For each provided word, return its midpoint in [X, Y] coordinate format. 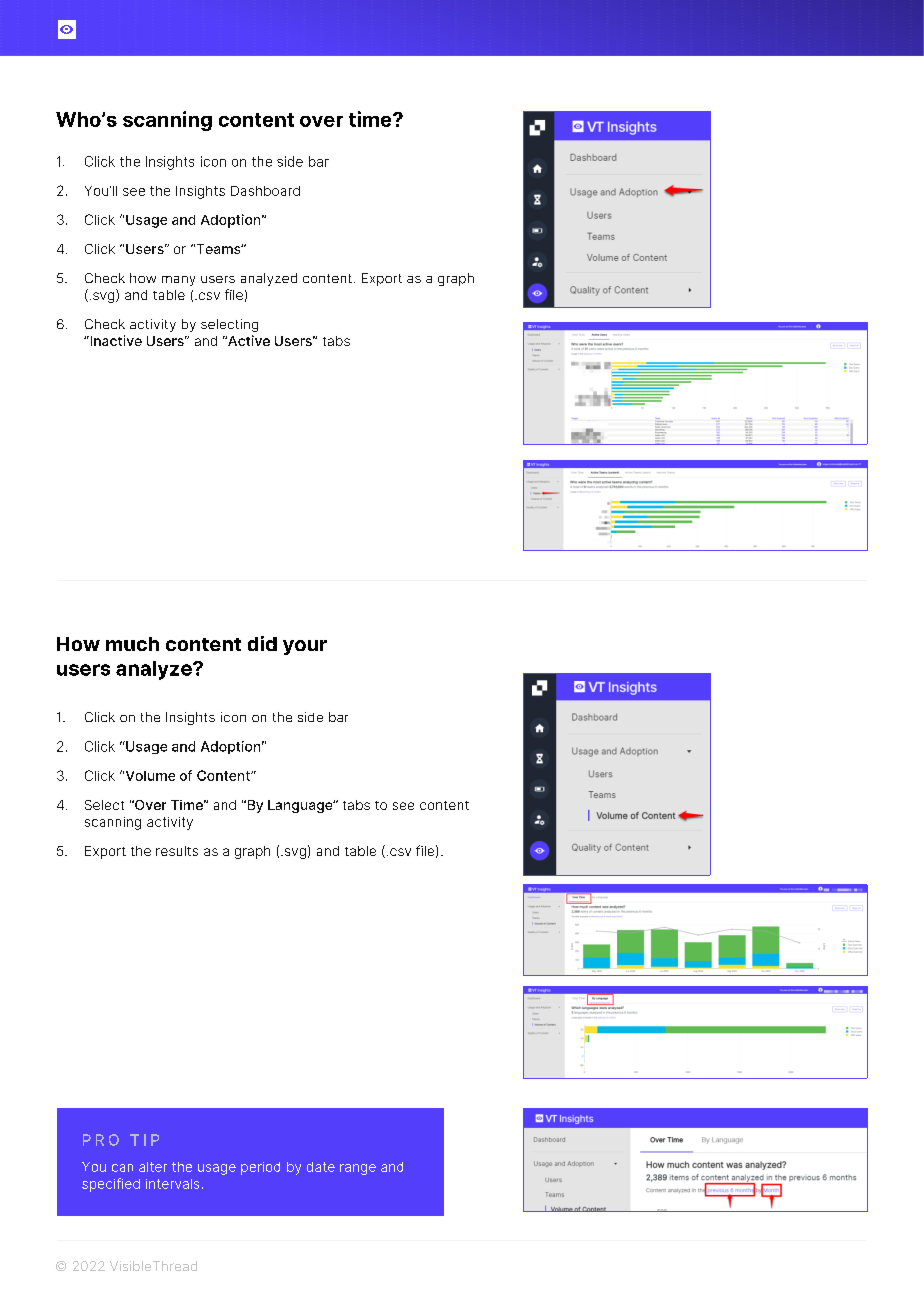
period [260, 1168]
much [132, 644]
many [178, 281]
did [262, 643]
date [321, 1167]
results [177, 851]
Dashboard [265, 191]
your [305, 647]
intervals [172, 1184]
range [358, 1169]
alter [153, 1167]
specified [111, 1185]
